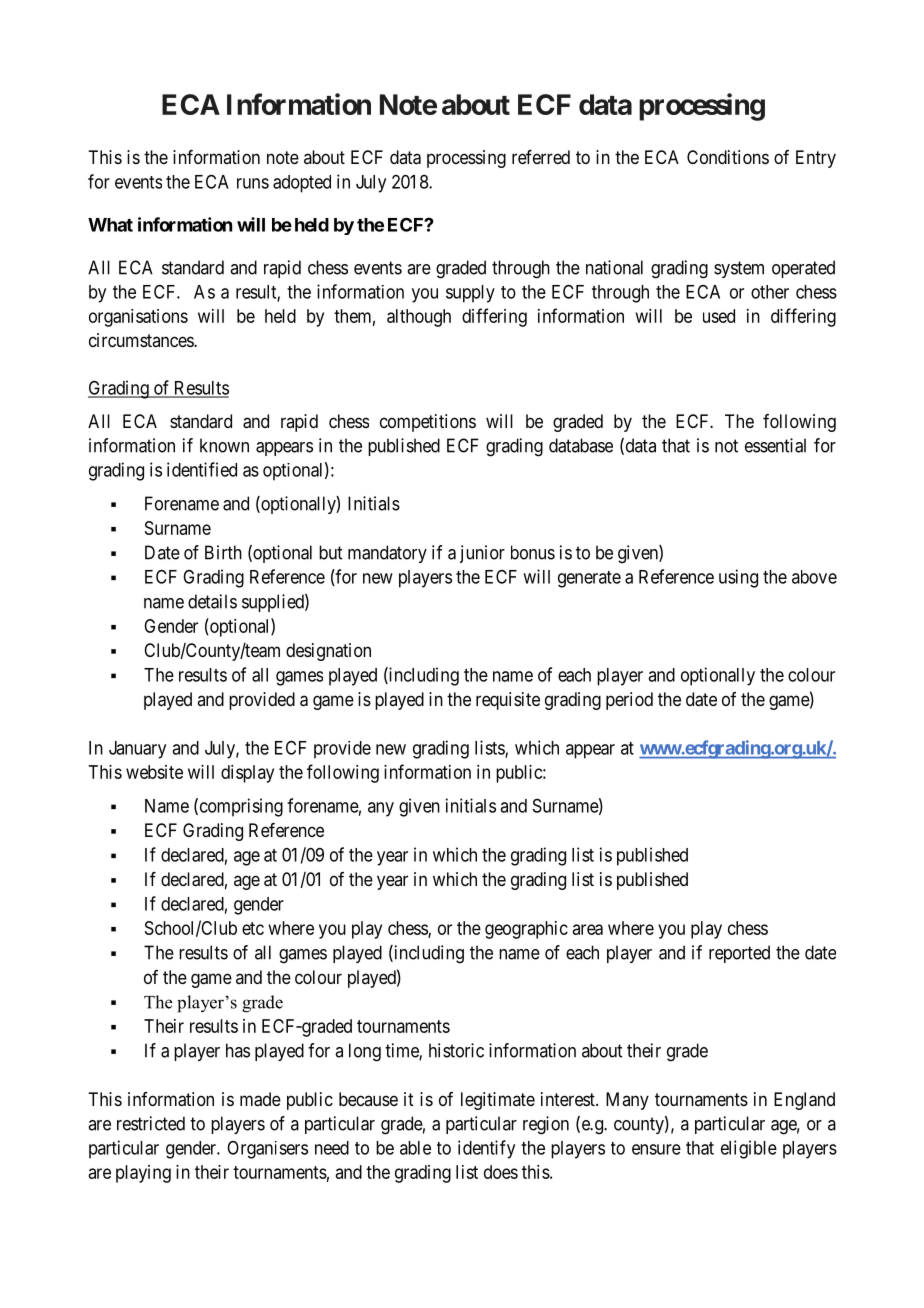 This image has height=1308, width=924. What do you see at coordinates (151, 1123) in the image?
I see `restricted` at bounding box center [151, 1123].
